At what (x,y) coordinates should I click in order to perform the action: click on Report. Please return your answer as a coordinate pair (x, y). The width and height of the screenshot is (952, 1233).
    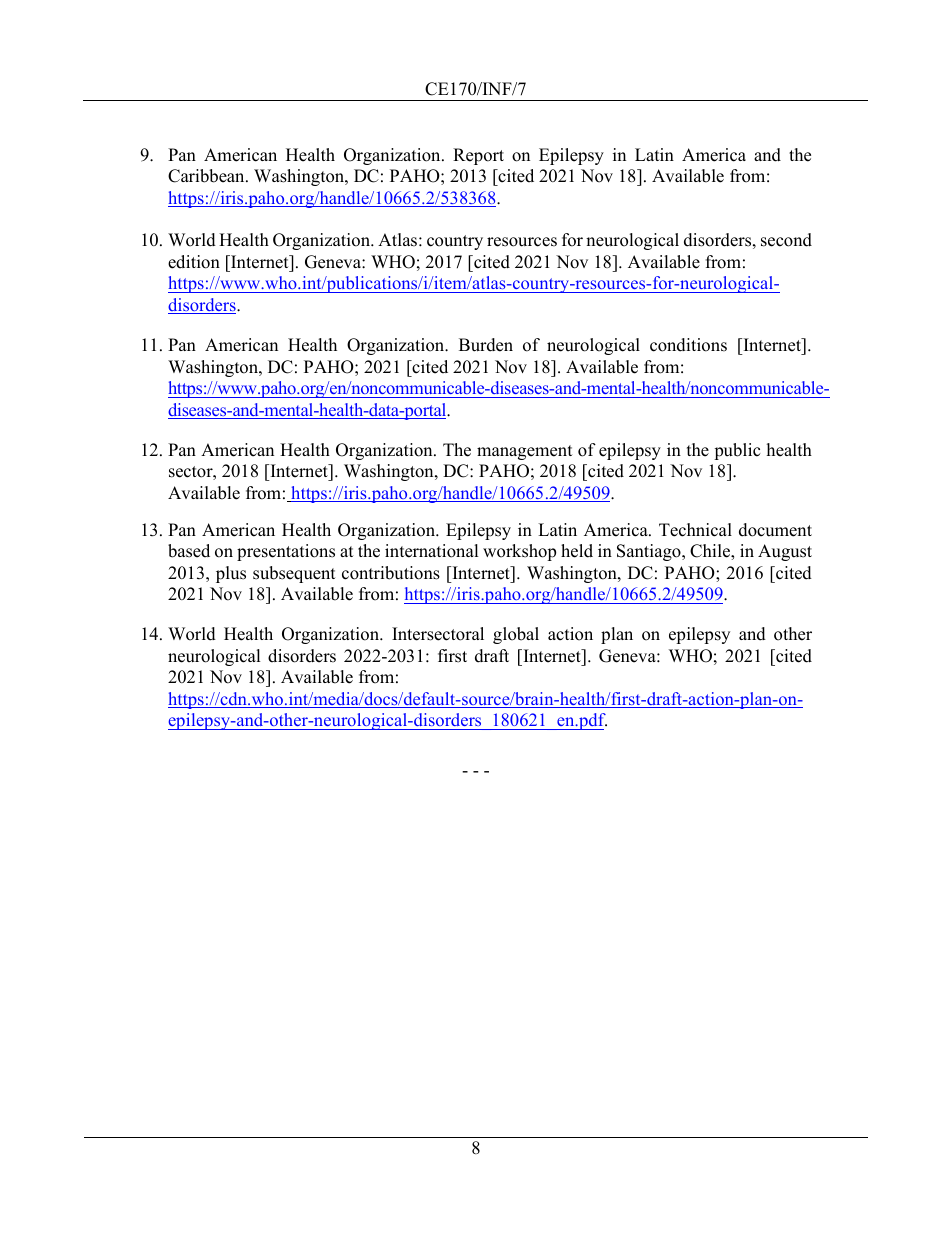
    Looking at the image, I should click on (478, 156).
